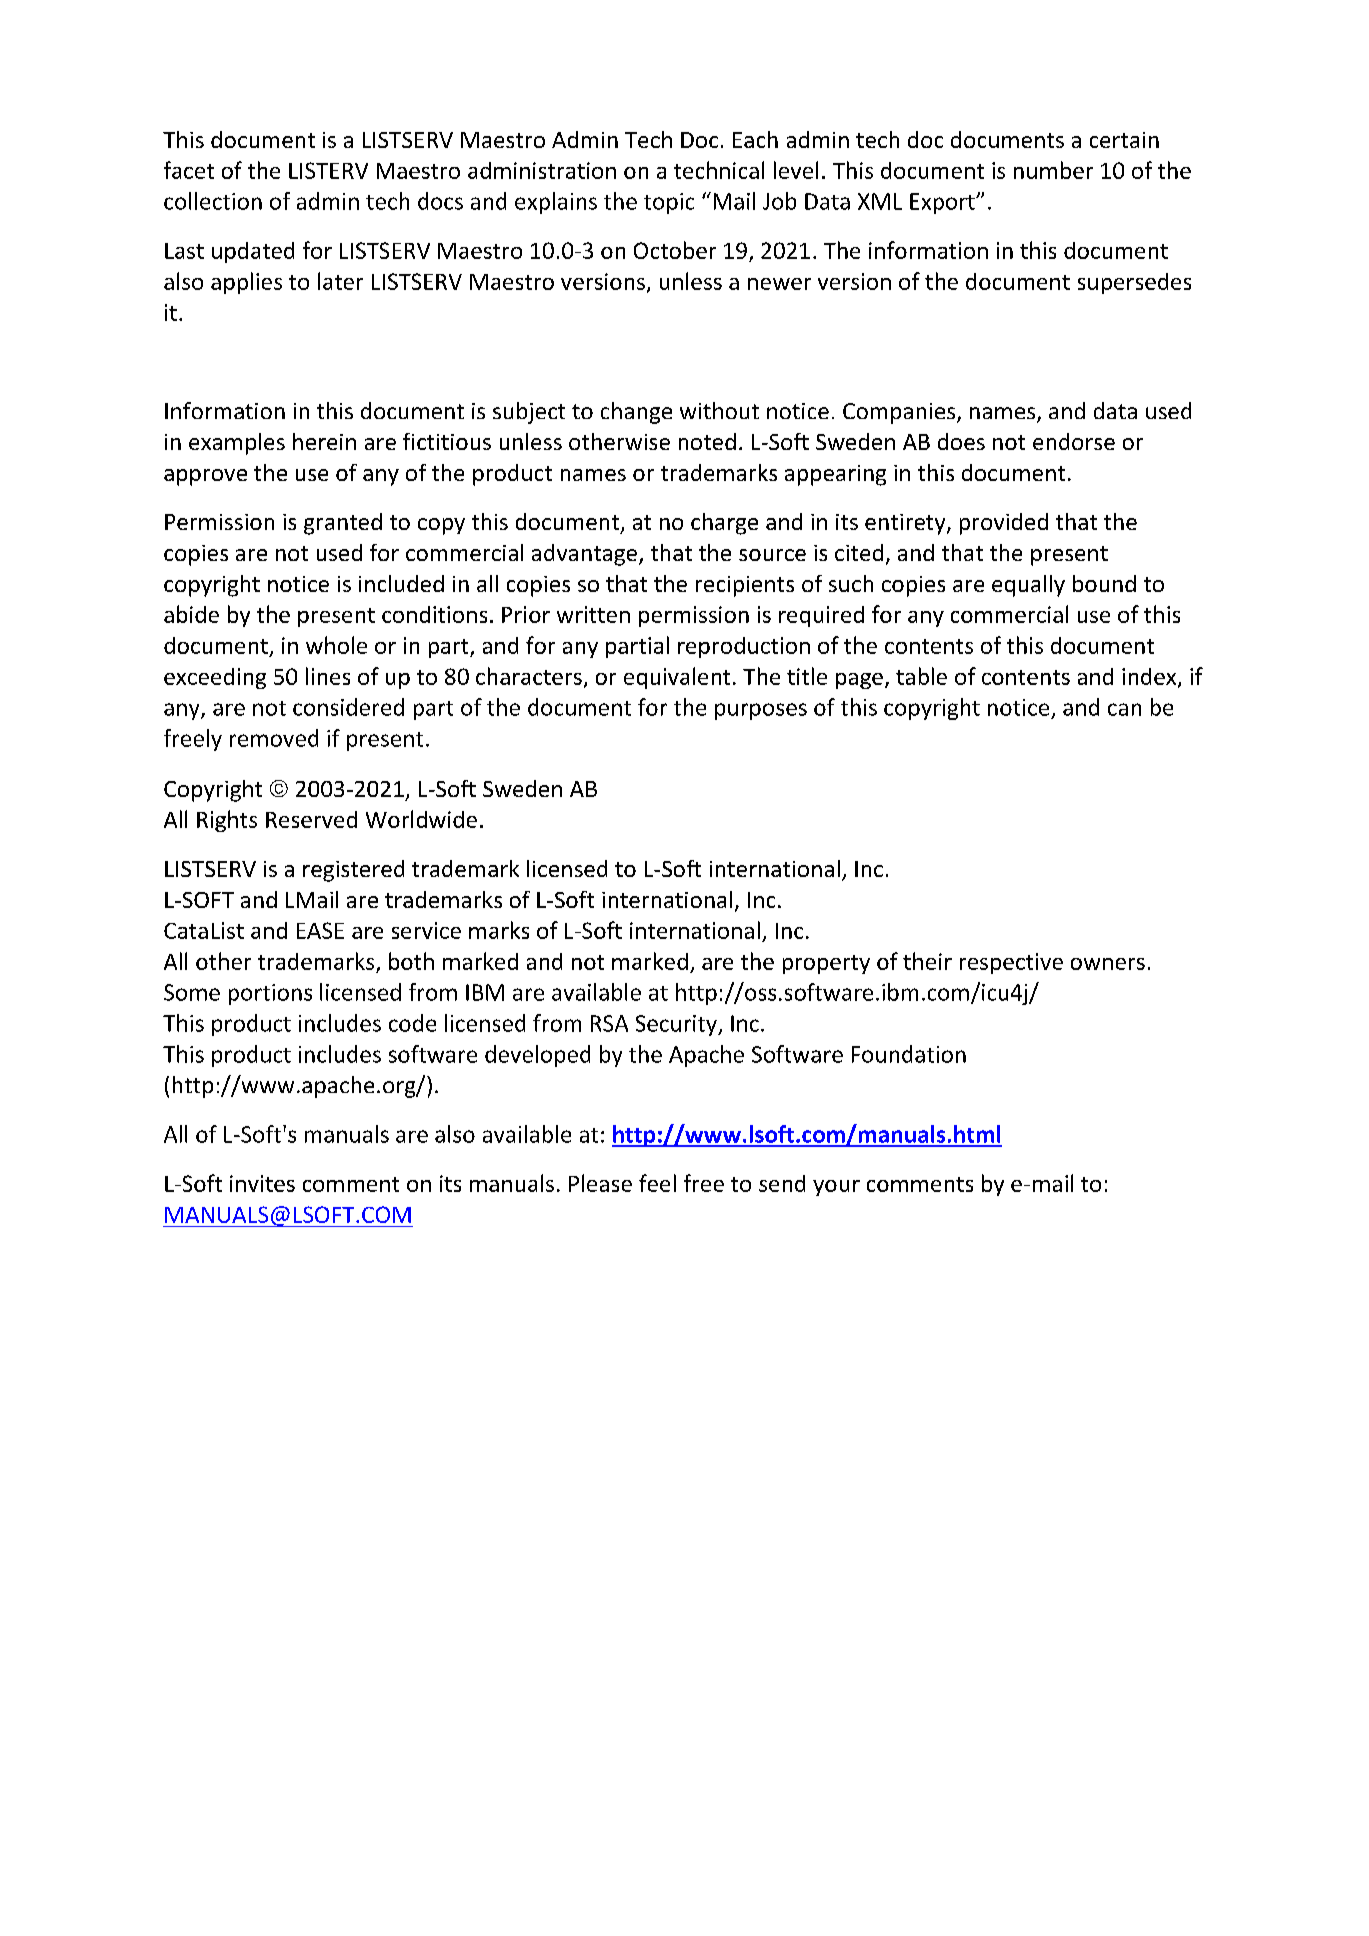 The image size is (1369, 1936). Describe the element at coordinates (669, 203) in the screenshot. I see `topic` at that location.
